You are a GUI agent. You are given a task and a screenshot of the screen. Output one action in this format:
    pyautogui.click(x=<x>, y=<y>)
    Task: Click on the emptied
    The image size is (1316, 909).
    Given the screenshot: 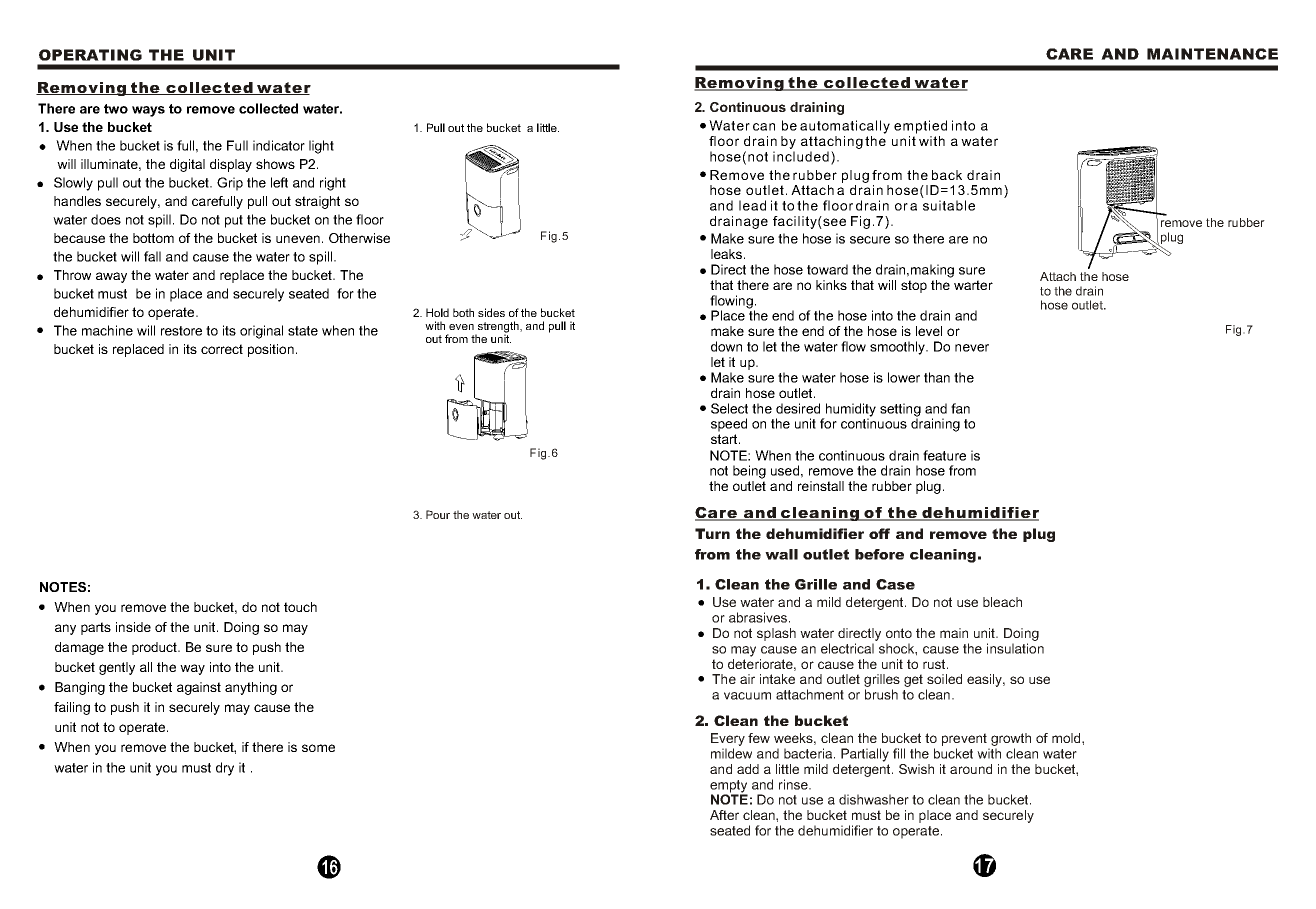 What is the action you would take?
    pyautogui.click(x=920, y=127)
